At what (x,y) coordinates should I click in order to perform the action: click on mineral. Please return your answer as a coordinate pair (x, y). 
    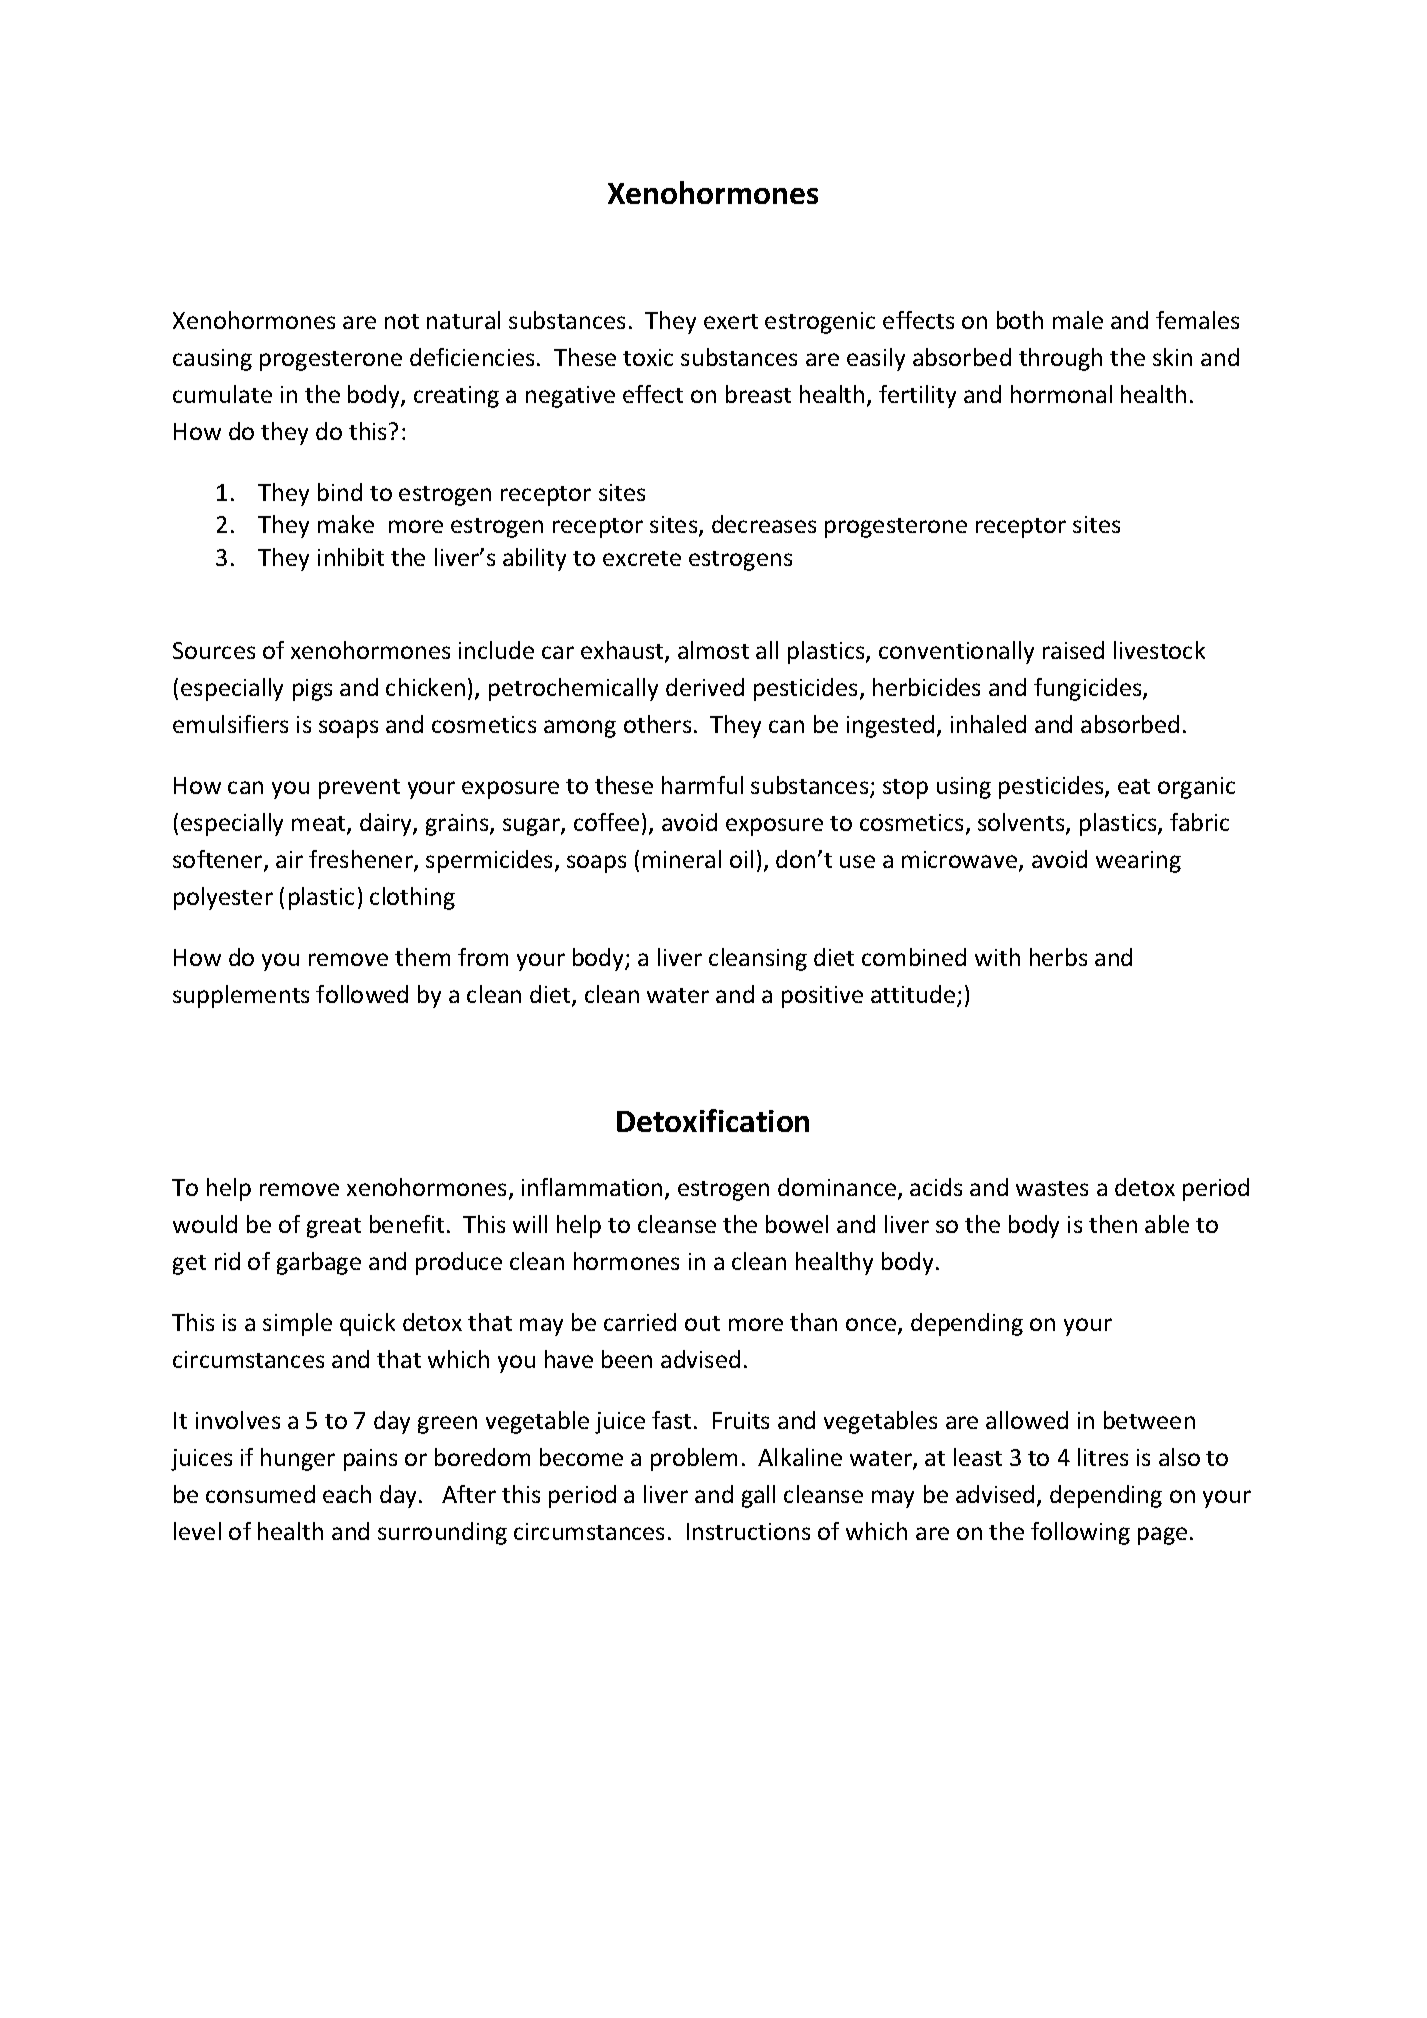
    Looking at the image, I should click on (682, 859).
